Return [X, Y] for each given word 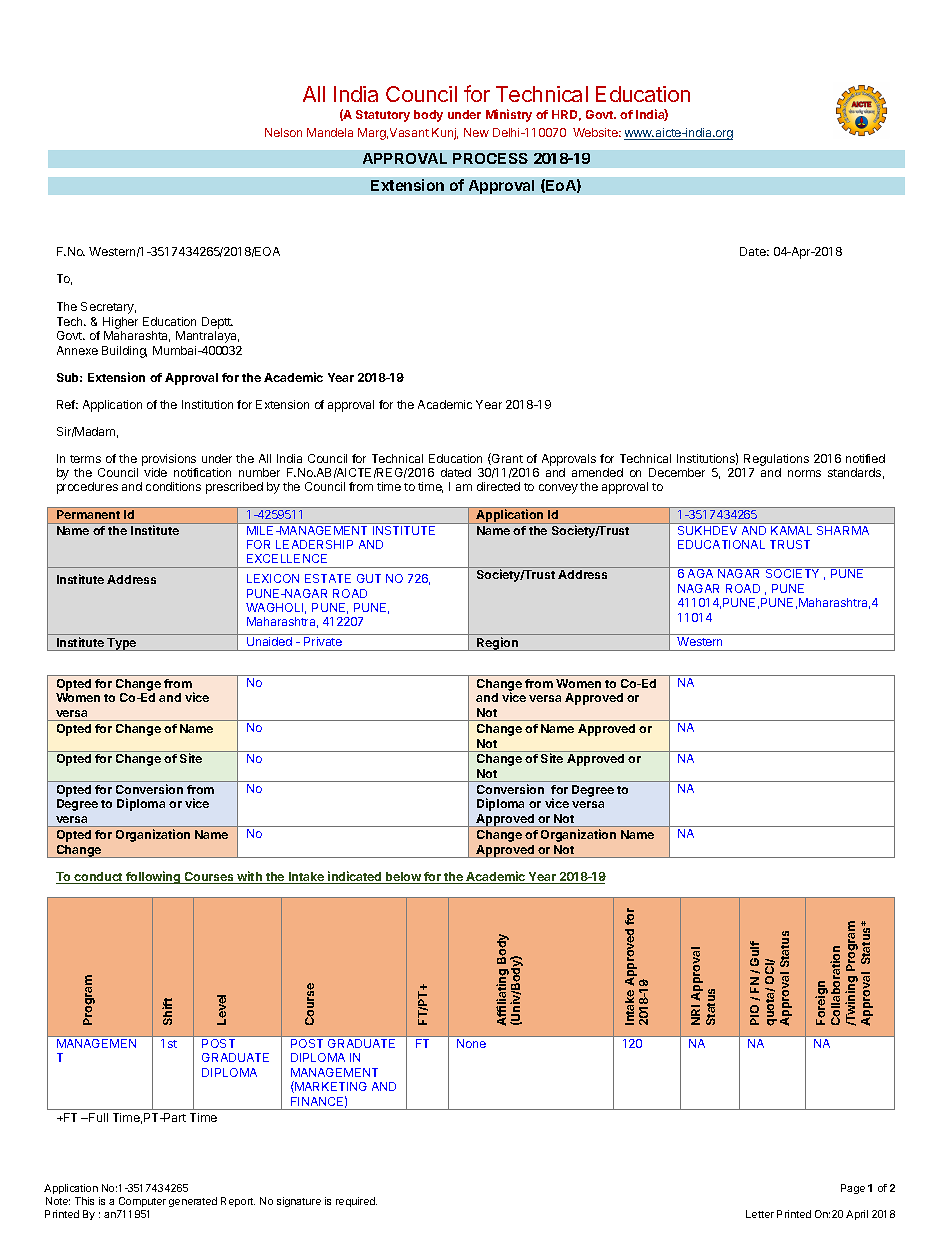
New [476, 132]
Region [497, 644]
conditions [173, 486]
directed [498, 486]
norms [804, 473]
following [153, 877]
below [403, 878]
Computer [142, 1202]
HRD [566, 115]
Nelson [283, 132]
